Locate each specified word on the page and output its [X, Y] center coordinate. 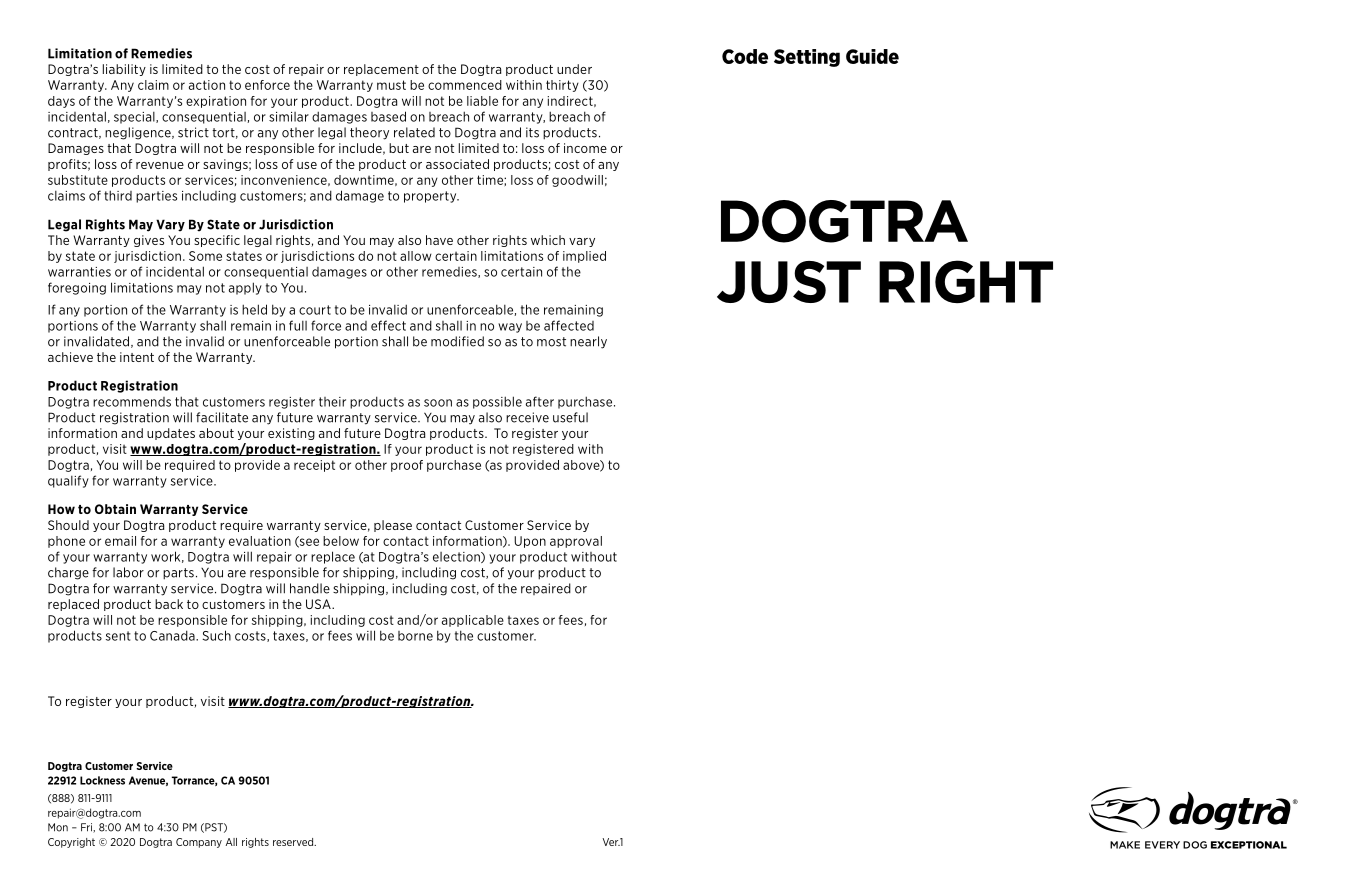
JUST [789, 282]
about [216, 433]
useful [570, 417]
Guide [872, 56]
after [540, 401]
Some [205, 256]
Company [199, 843]
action [207, 85]
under [574, 69]
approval [576, 542]
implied [584, 257]
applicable [473, 621]
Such [216, 635]
